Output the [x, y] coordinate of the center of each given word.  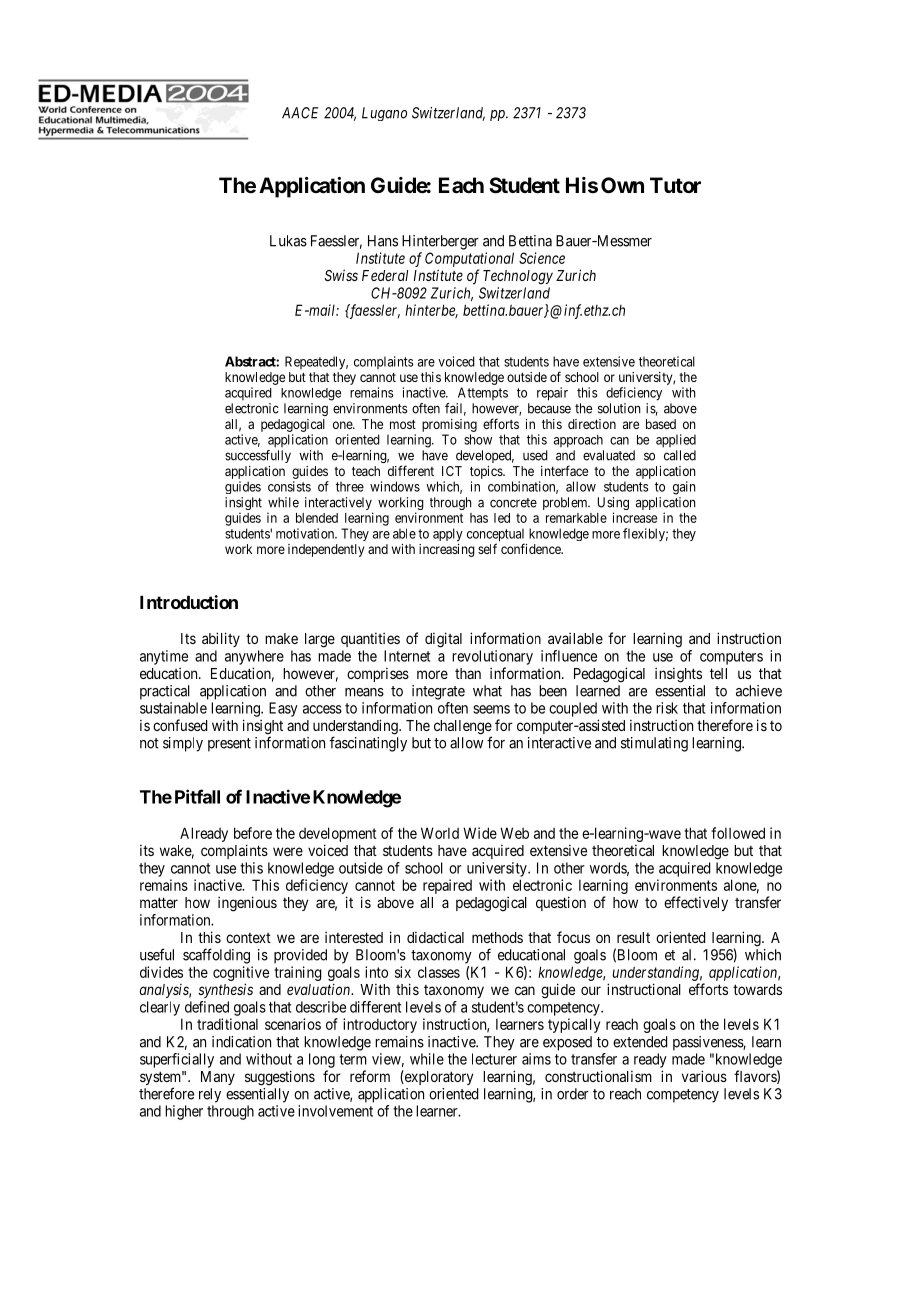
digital [443, 640]
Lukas [288, 241]
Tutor [675, 185]
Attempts [483, 393]
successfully [258, 456]
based [661, 424]
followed [738, 833]
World [440, 833]
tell [718, 673]
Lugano [384, 114]
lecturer [494, 1059]
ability [221, 639]
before [253, 833]
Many [218, 1078]
